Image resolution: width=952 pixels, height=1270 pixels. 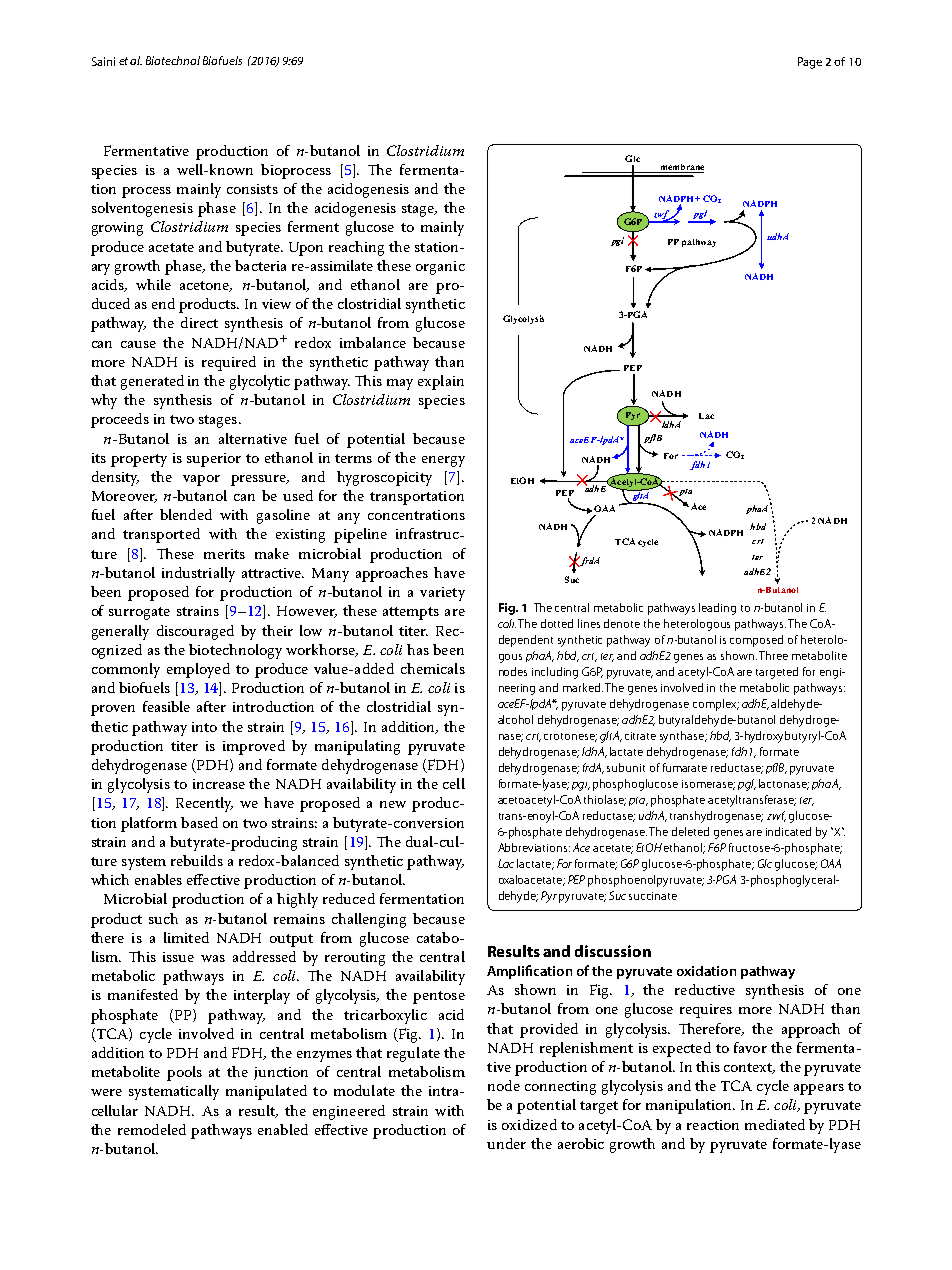 What do you see at coordinates (103, 61) in the screenshot?
I see `Saini` at bounding box center [103, 61].
